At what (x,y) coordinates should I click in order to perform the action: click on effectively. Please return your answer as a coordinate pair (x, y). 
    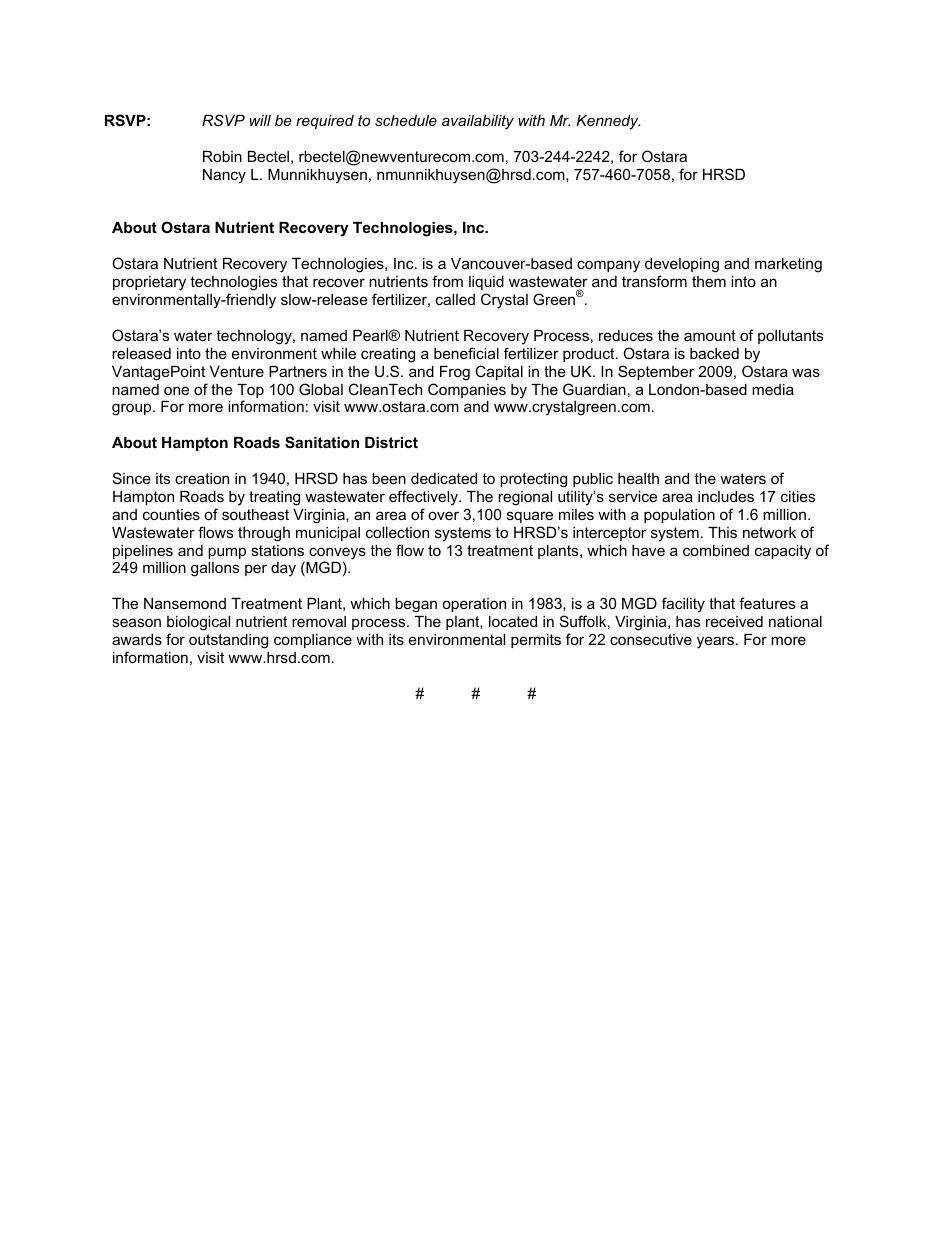
    Looking at the image, I should click on (424, 498).
